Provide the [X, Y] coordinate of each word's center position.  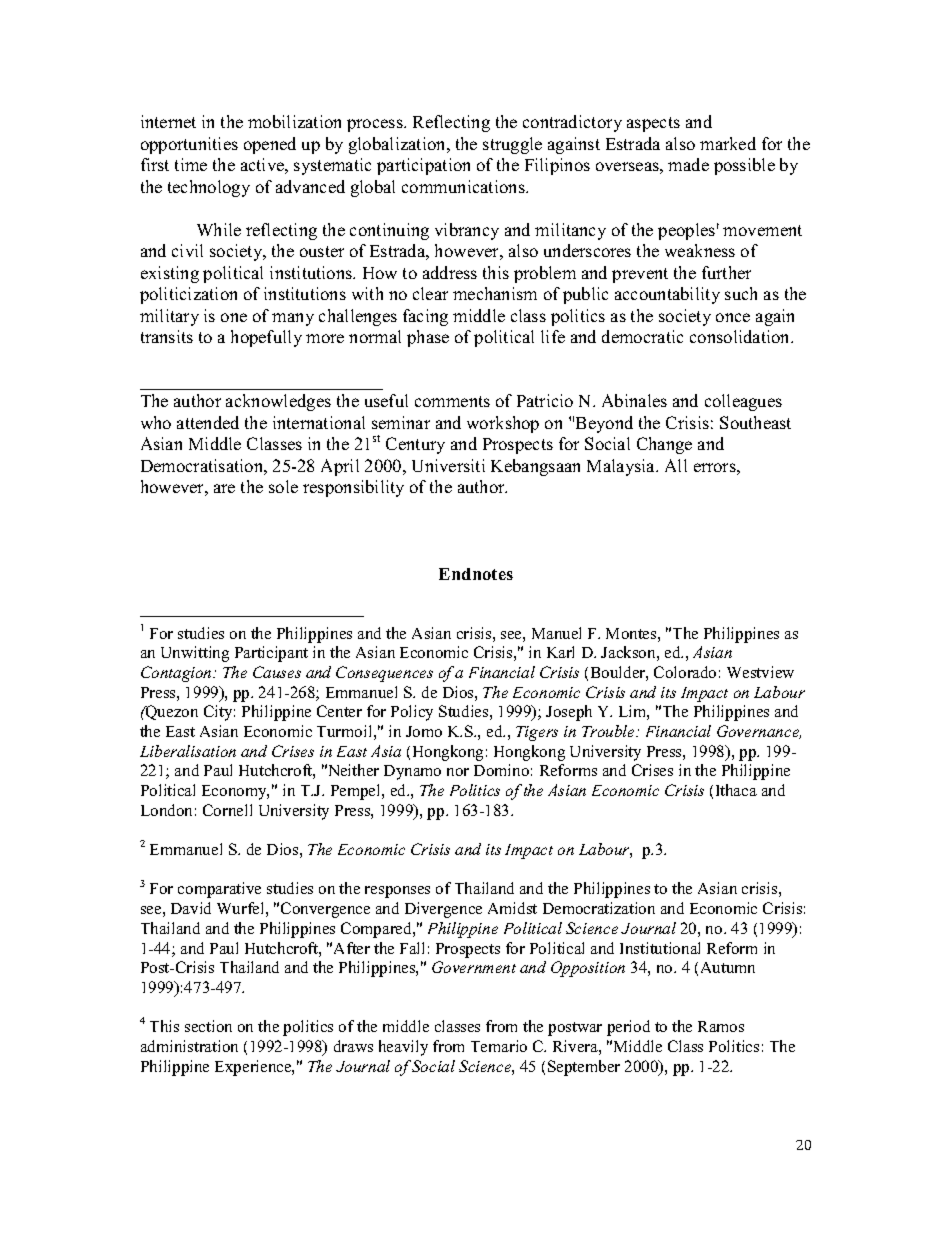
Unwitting [195, 654]
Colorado [685, 672]
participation [423, 166]
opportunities [189, 145]
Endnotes [476, 574]
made [688, 164]
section [208, 1026]
